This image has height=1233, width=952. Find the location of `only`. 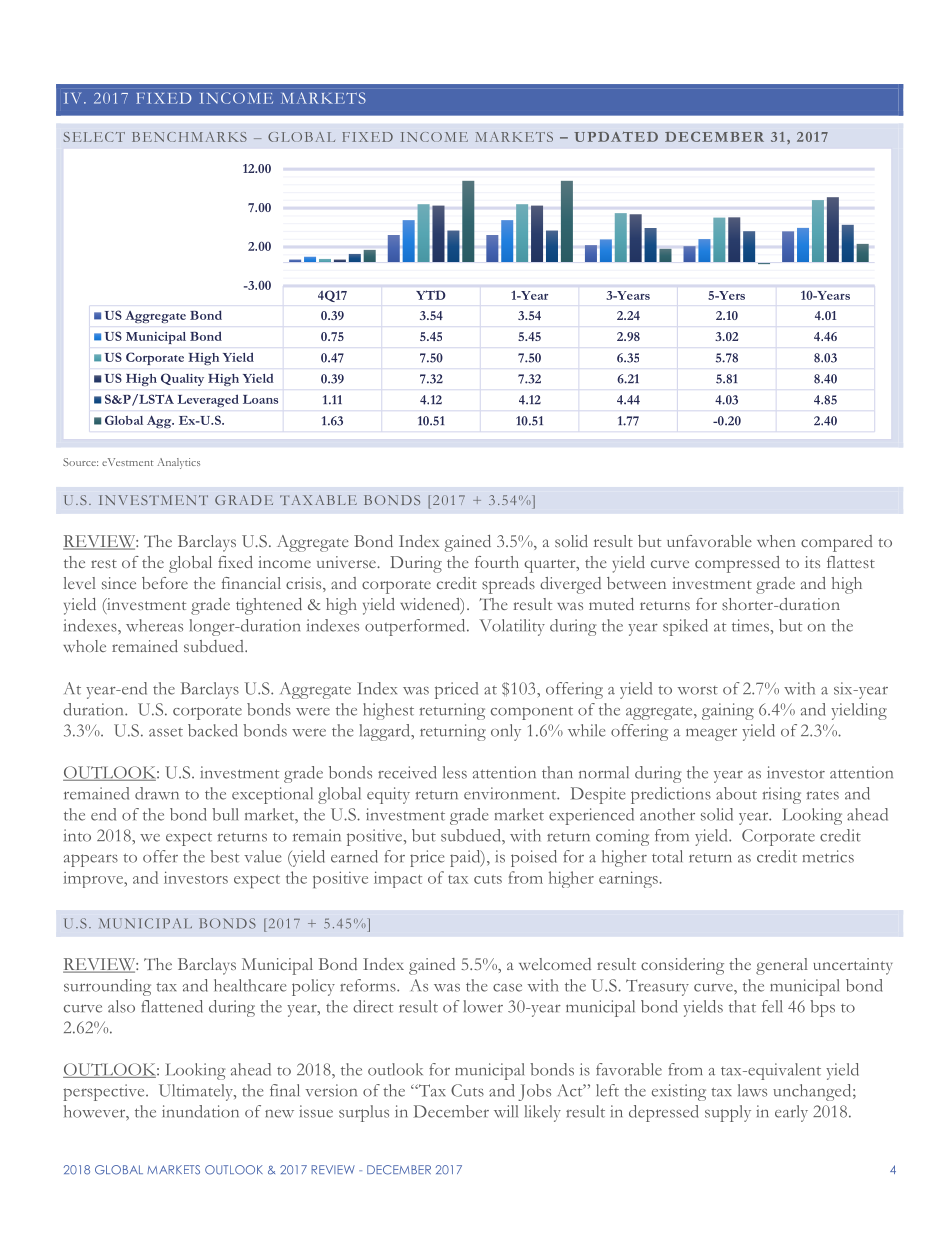

only is located at coordinates (506, 732).
